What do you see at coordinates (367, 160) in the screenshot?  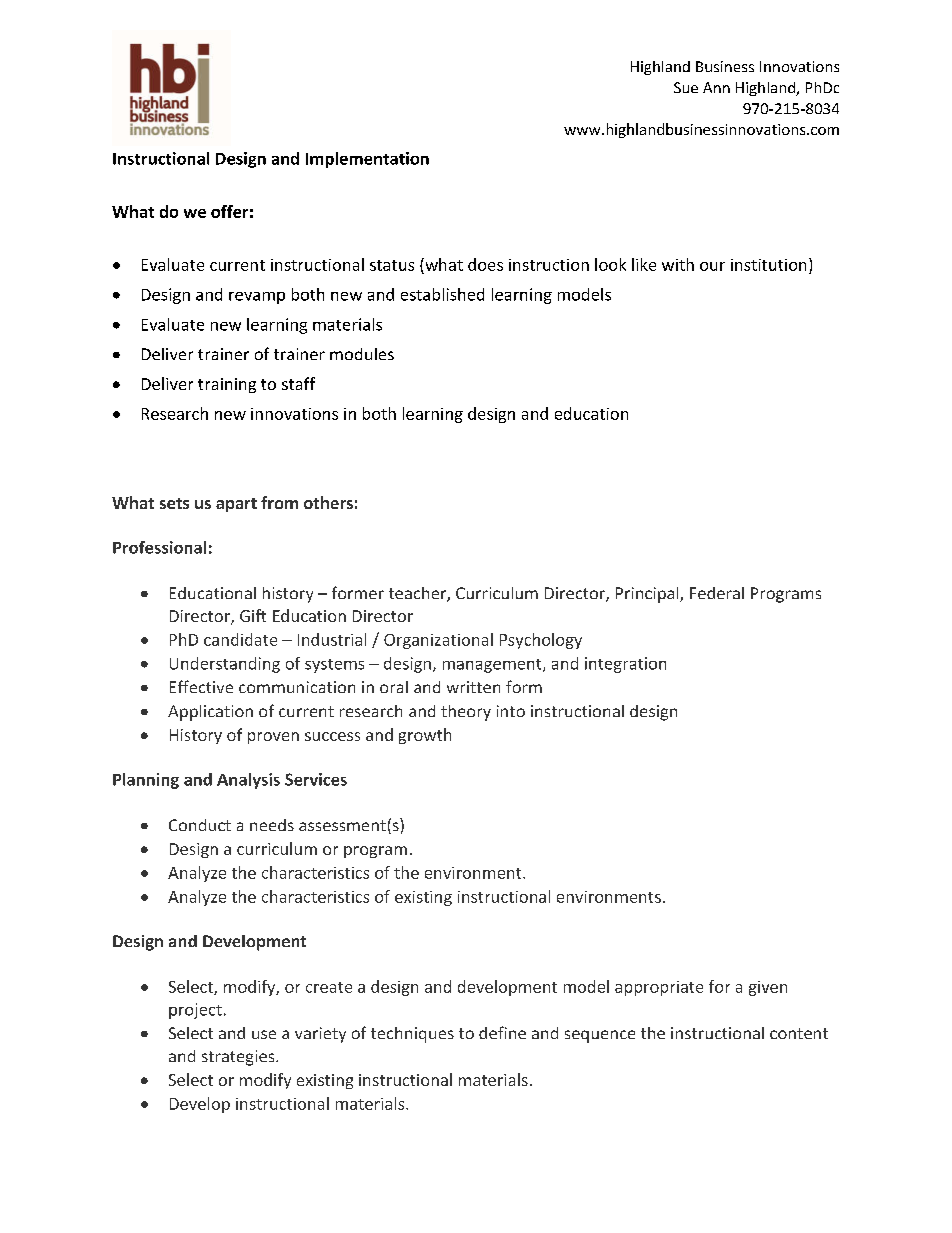 I see `Implementation` at bounding box center [367, 160].
